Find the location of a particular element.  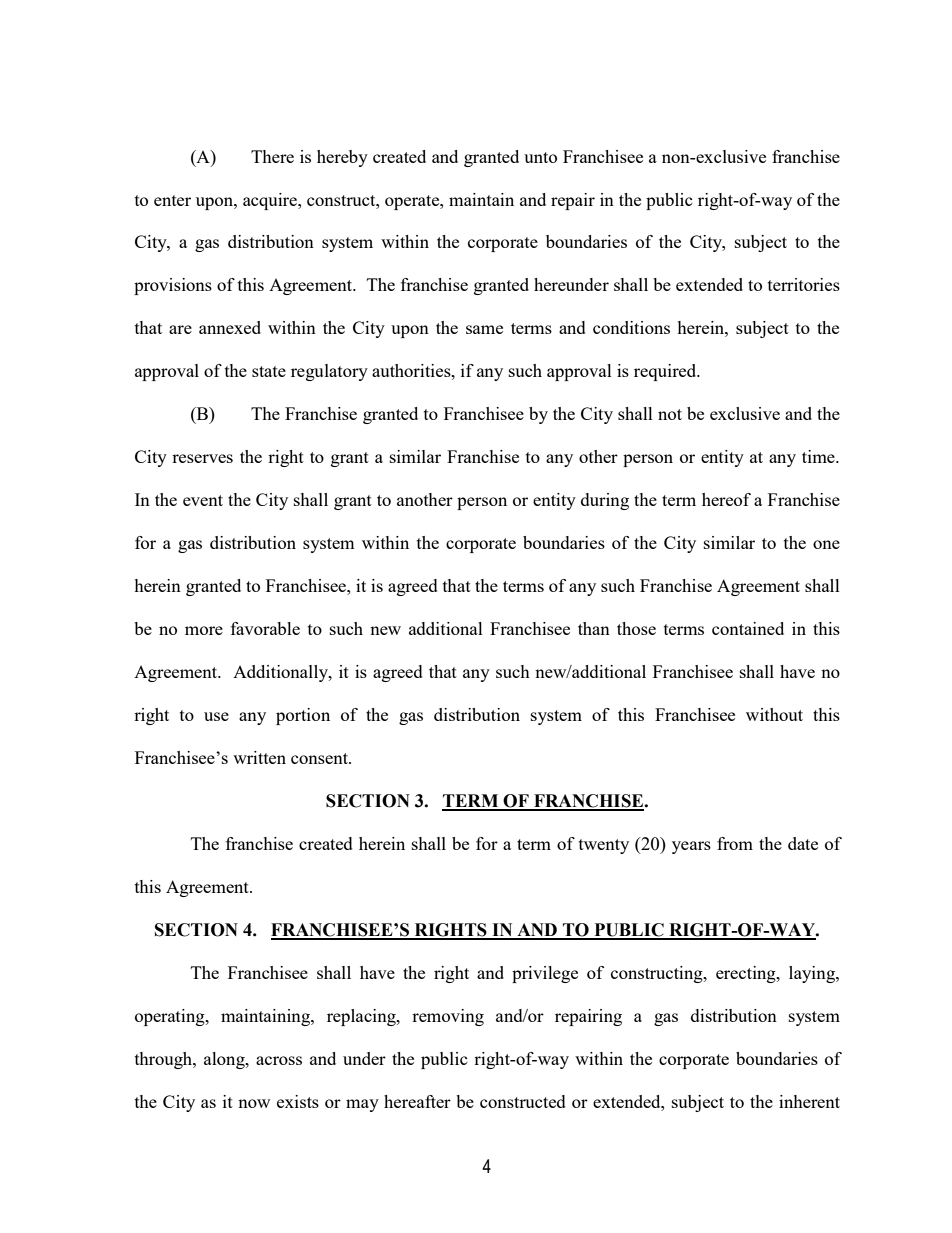

from is located at coordinates (735, 843).
